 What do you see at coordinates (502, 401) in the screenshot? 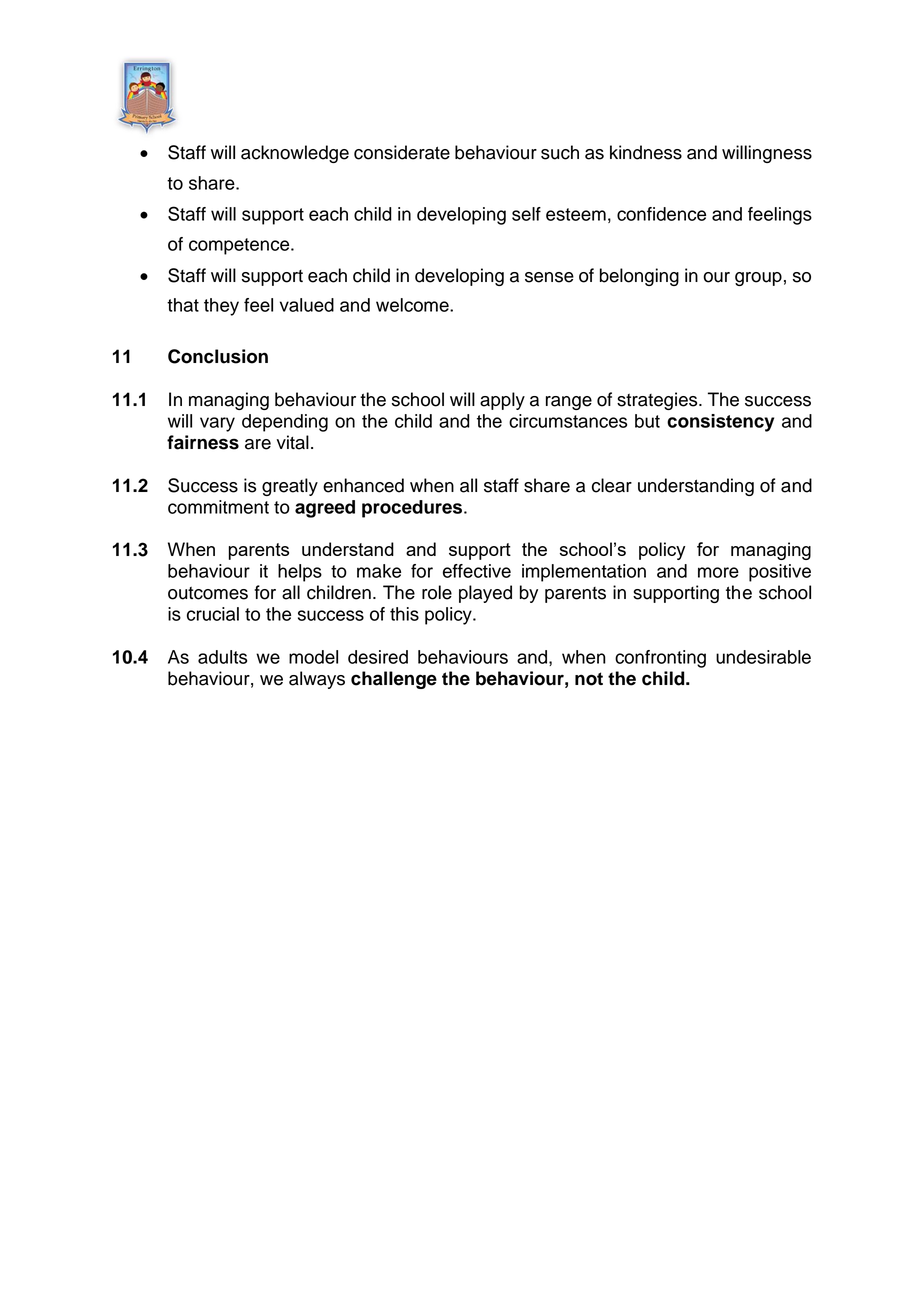
I see `apply` at bounding box center [502, 401].
